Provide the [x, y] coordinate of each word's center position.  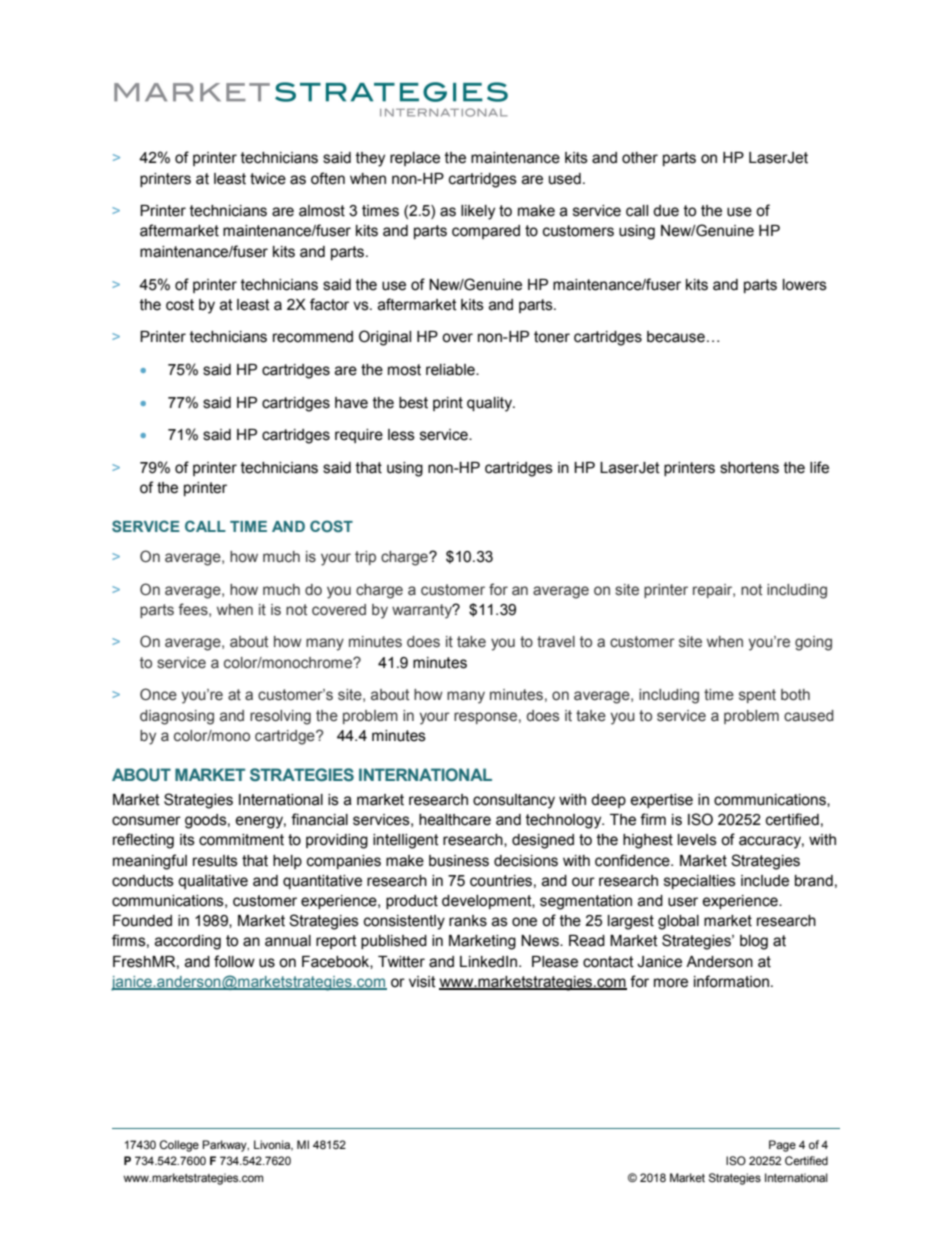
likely [478, 212]
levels [697, 840]
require [359, 436]
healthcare [455, 820]
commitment [241, 840]
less [401, 435]
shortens [749, 468]
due [666, 211]
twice [268, 179]
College [179, 1146]
